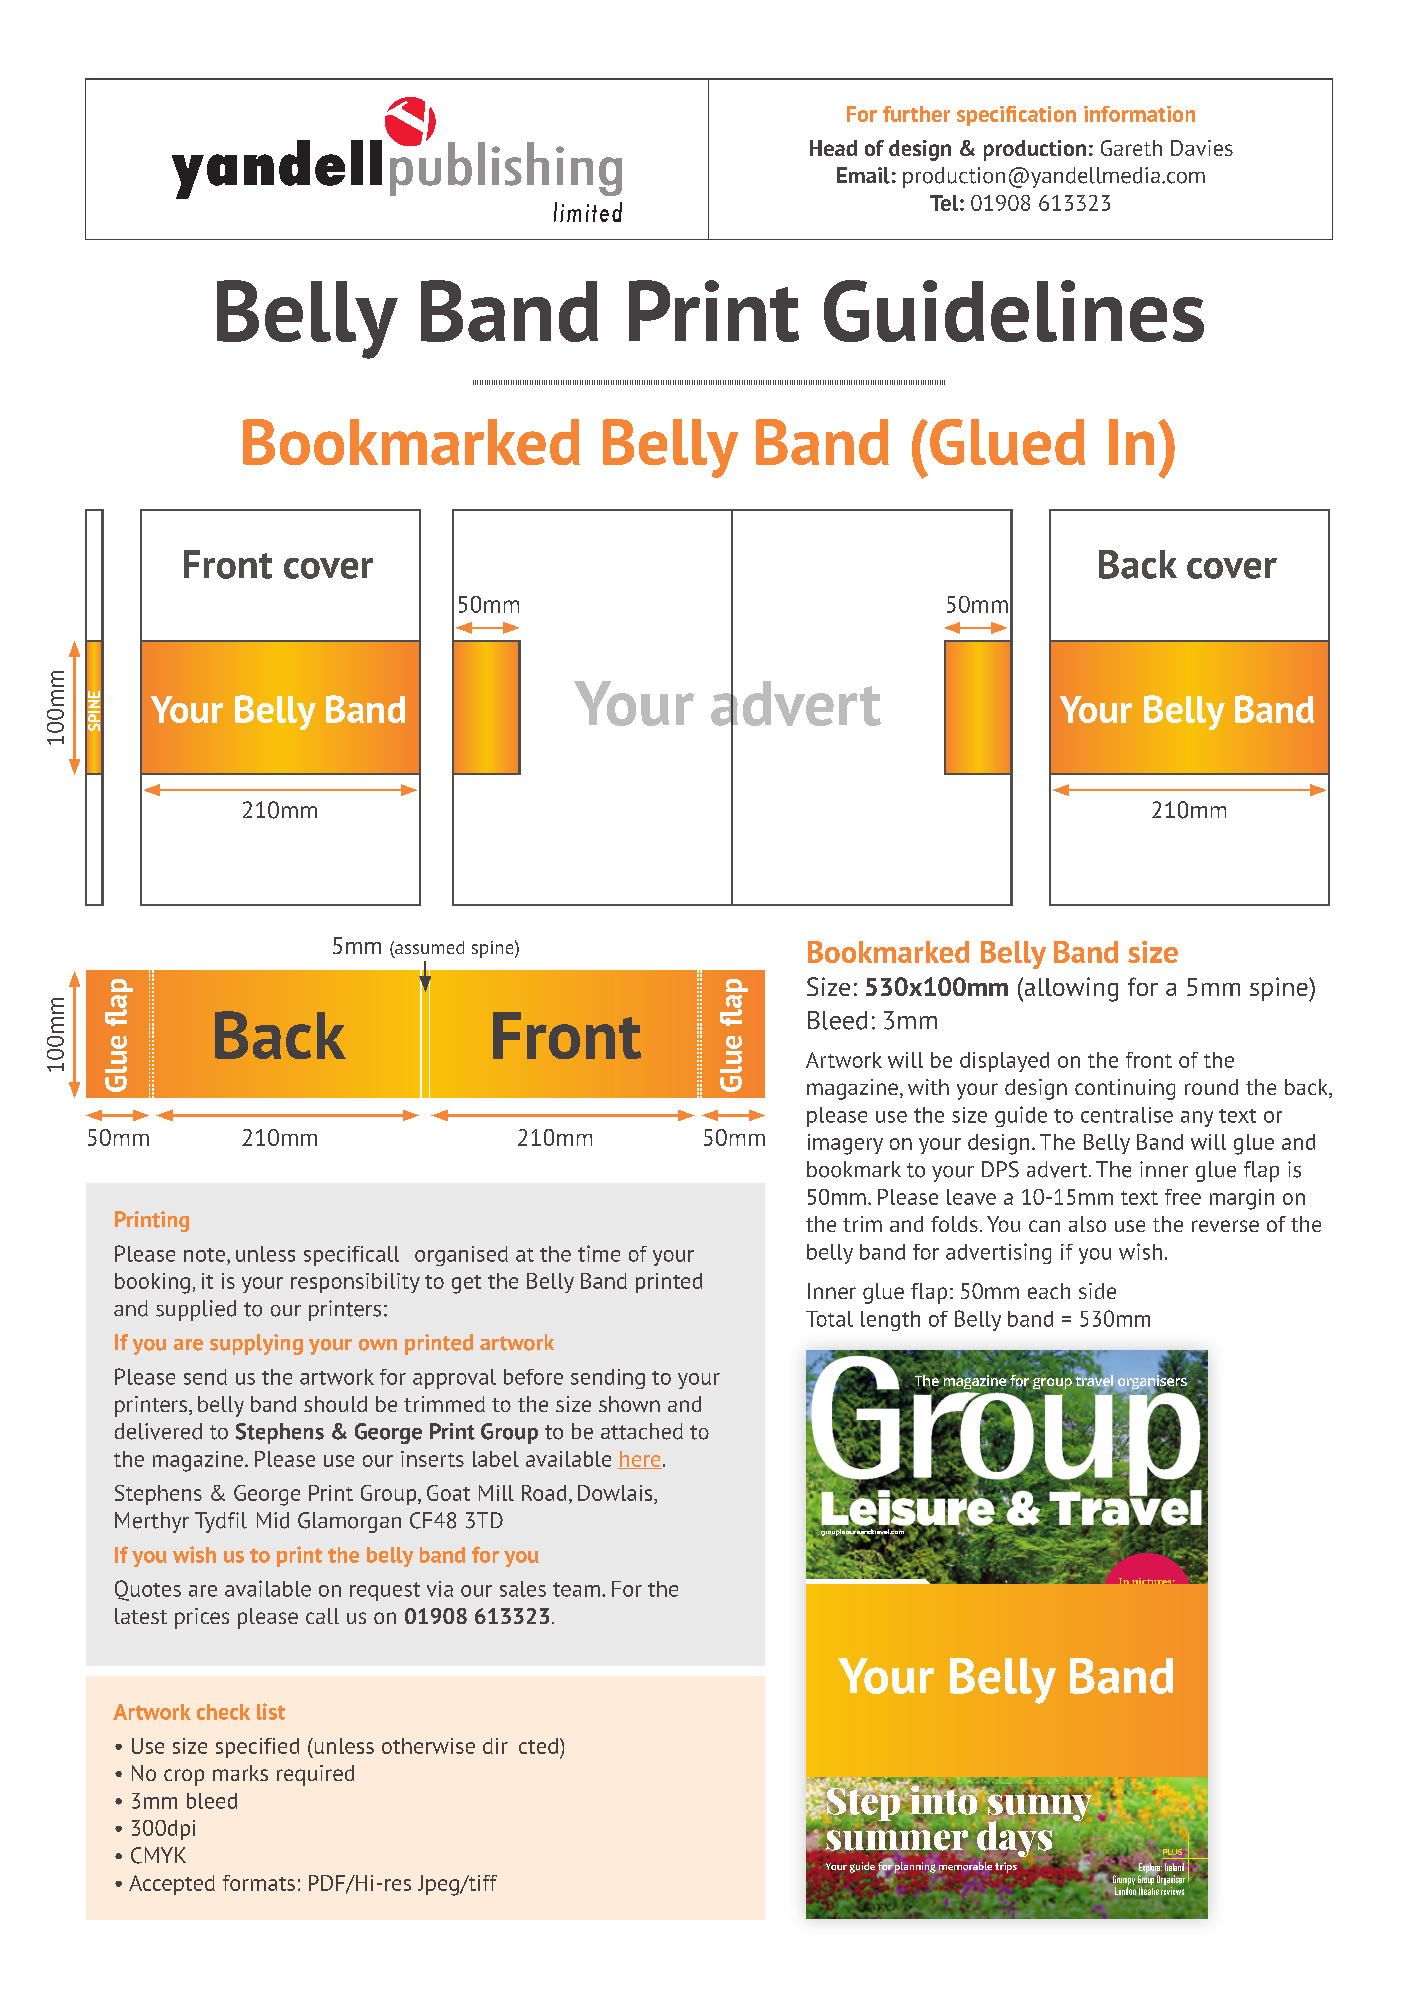 The height and width of the image is (2005, 1418). Describe the element at coordinates (259, 1883) in the image. I see `formats` at that location.
